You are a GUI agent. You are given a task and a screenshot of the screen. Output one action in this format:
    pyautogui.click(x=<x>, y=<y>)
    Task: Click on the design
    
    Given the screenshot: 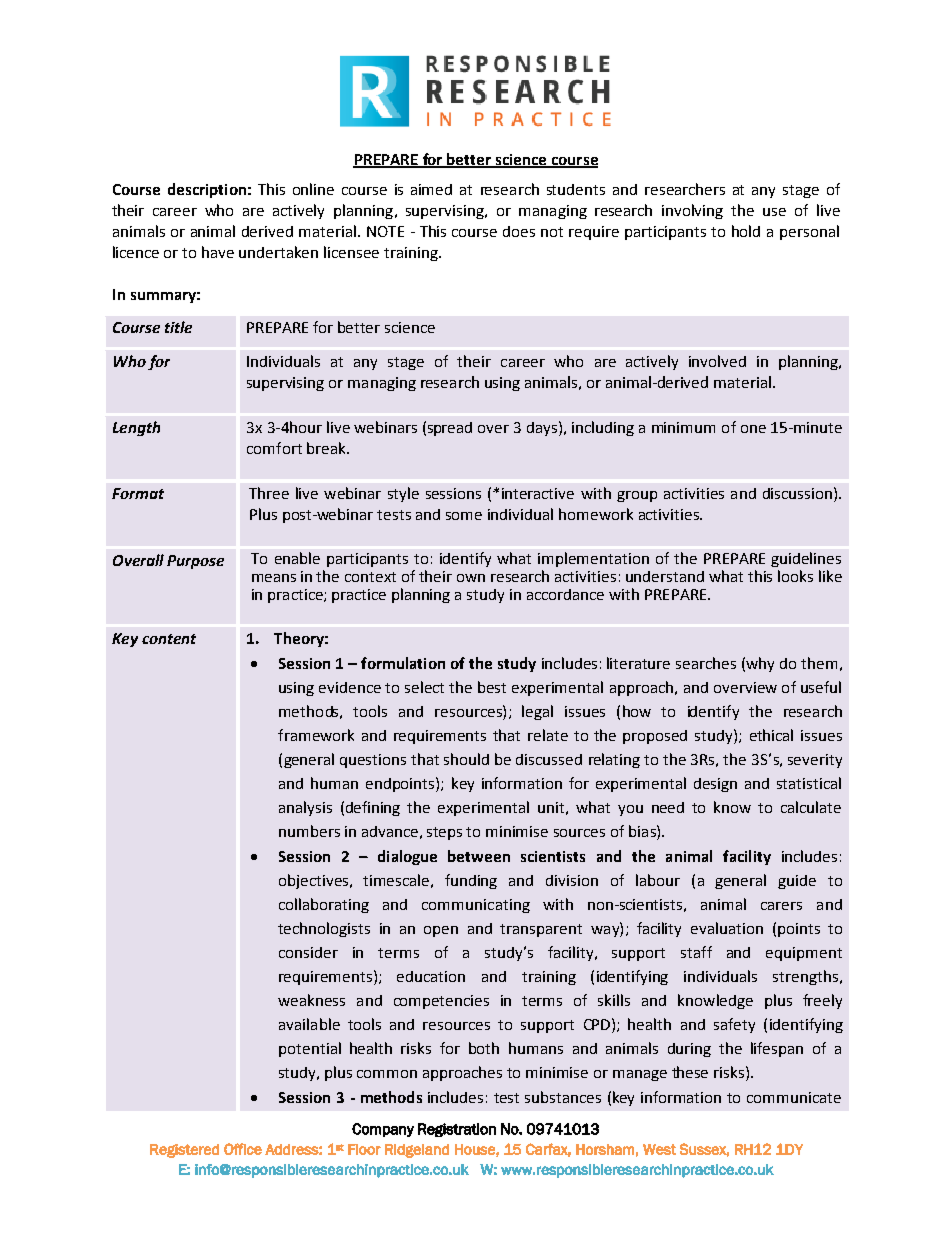 What is the action you would take?
    pyautogui.click(x=715, y=785)
